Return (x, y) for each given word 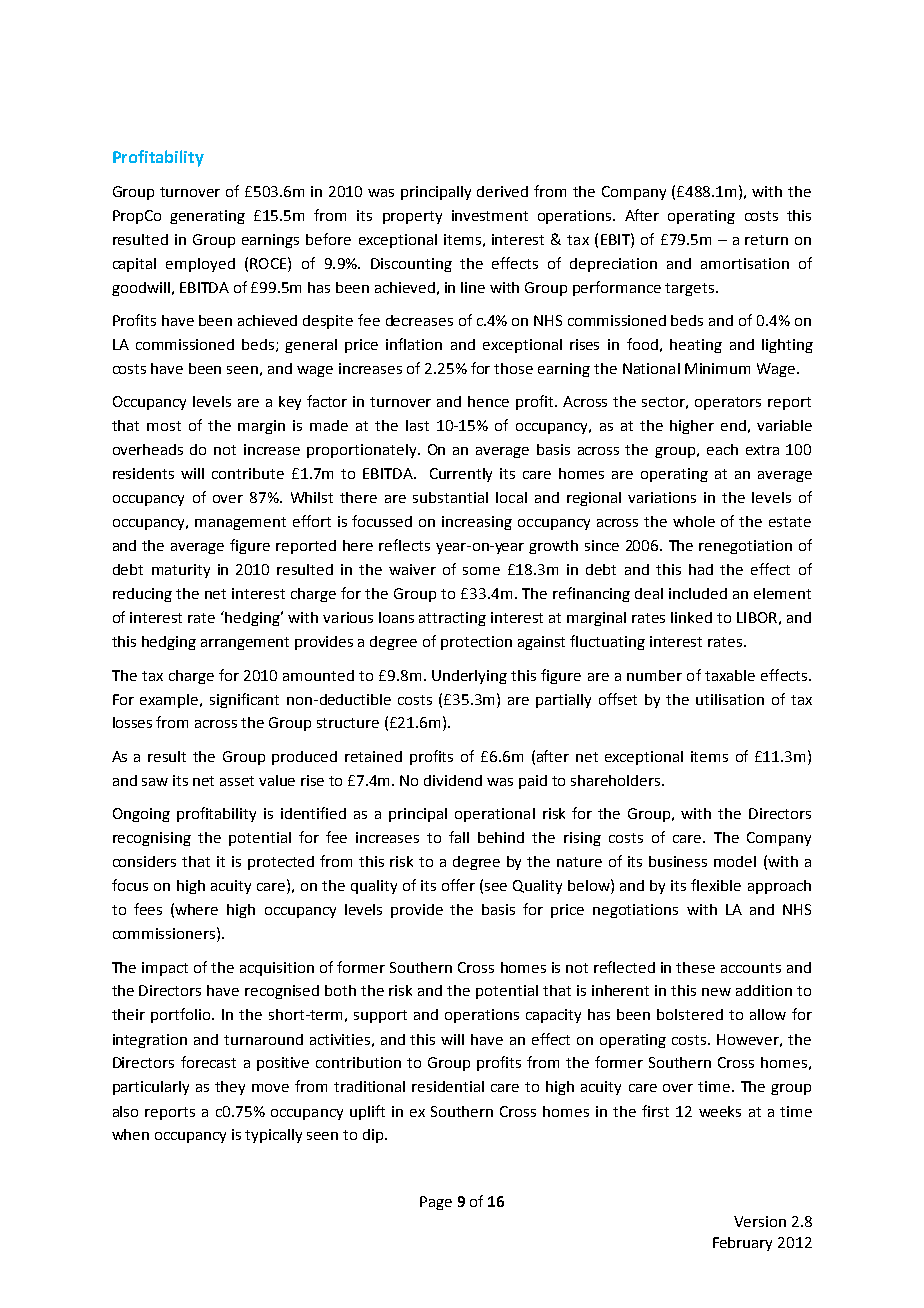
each (722, 449)
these (695, 967)
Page (436, 1203)
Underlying (469, 677)
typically (273, 1136)
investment (490, 215)
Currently (461, 475)
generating (207, 217)
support (380, 1016)
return (766, 240)
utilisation (730, 699)
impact (165, 969)
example (170, 701)
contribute (248, 473)
